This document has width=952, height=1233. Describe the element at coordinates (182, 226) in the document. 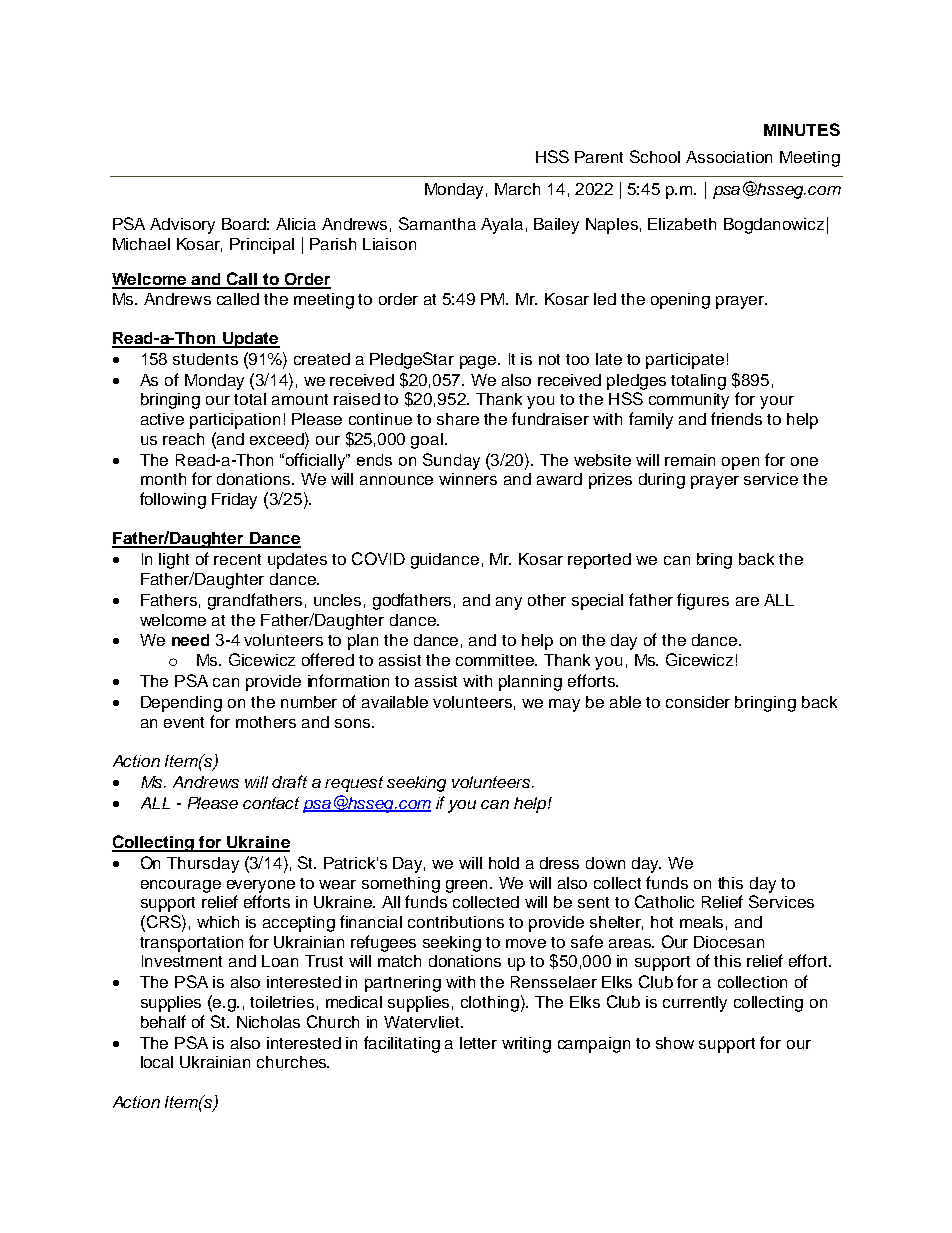

I see `Advisory` at that location.
